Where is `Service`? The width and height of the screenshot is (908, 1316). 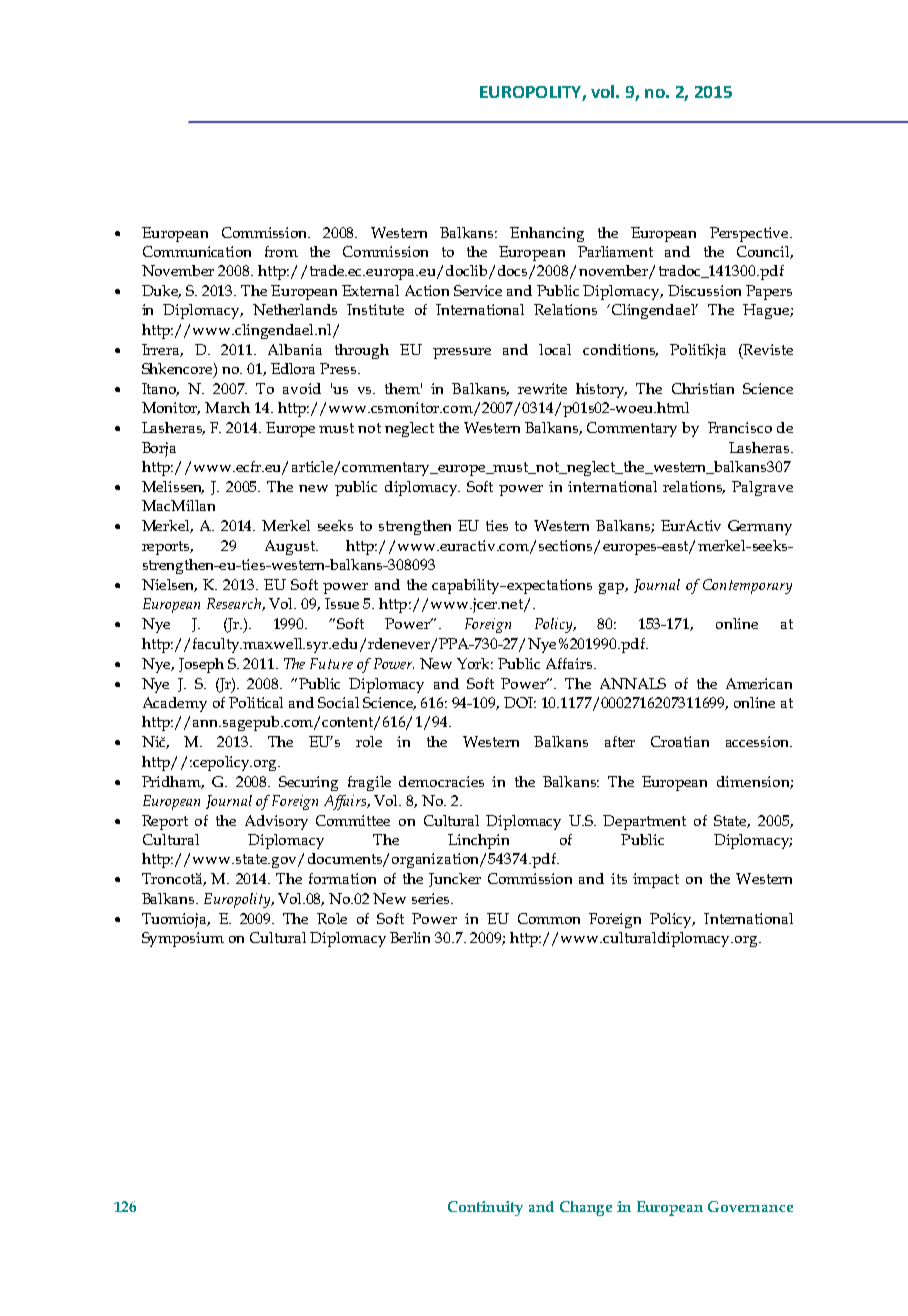
Service is located at coordinates (478, 290).
